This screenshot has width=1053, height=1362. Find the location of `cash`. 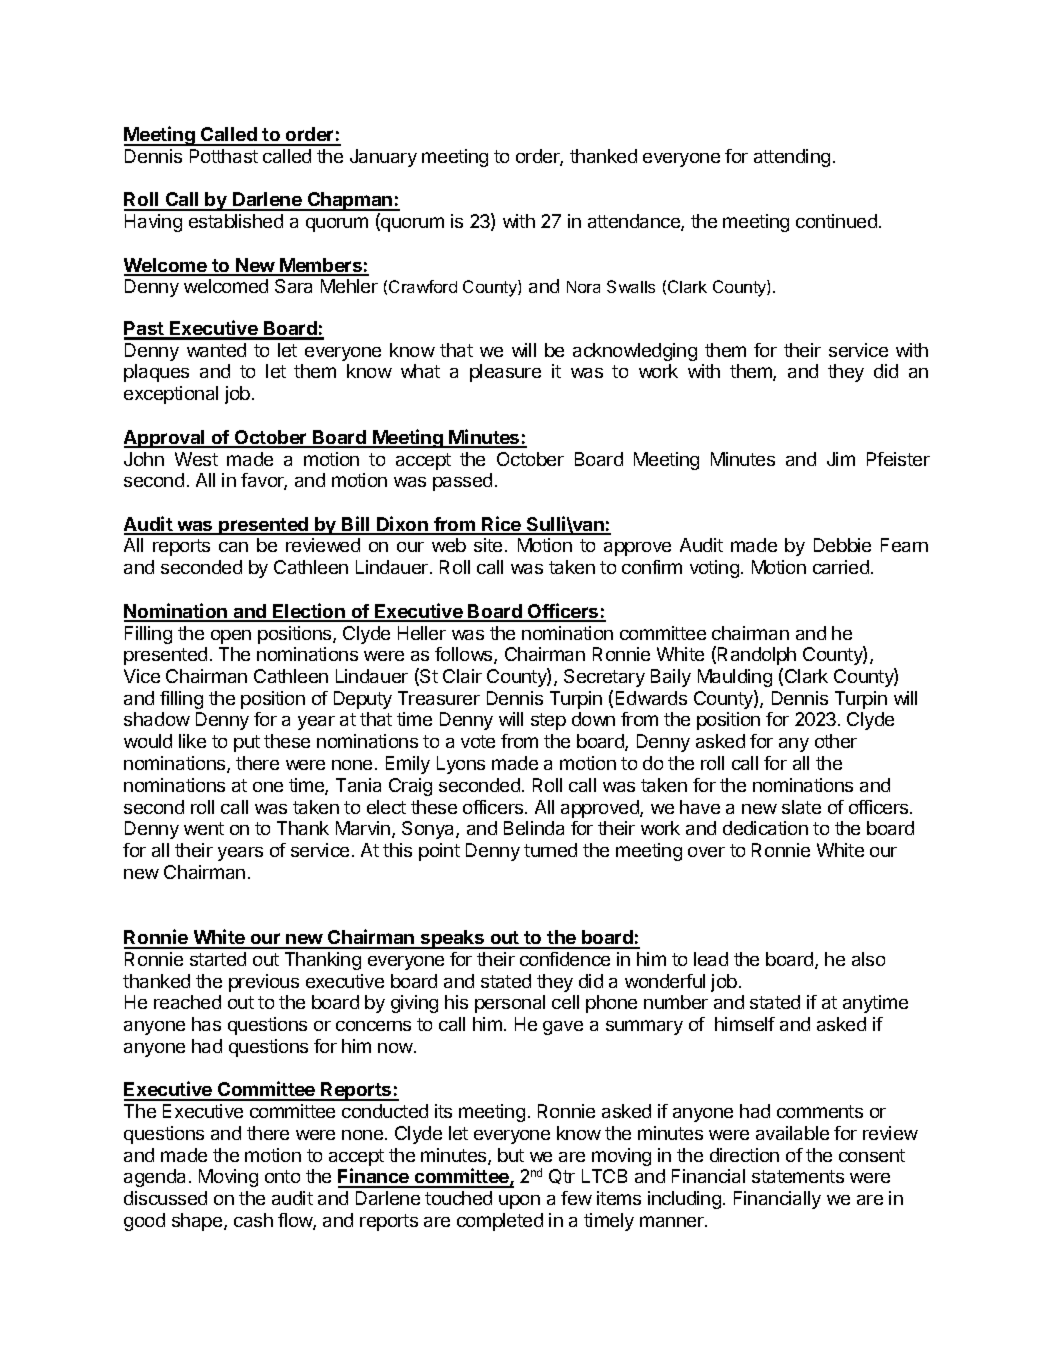

cash is located at coordinates (253, 1220).
